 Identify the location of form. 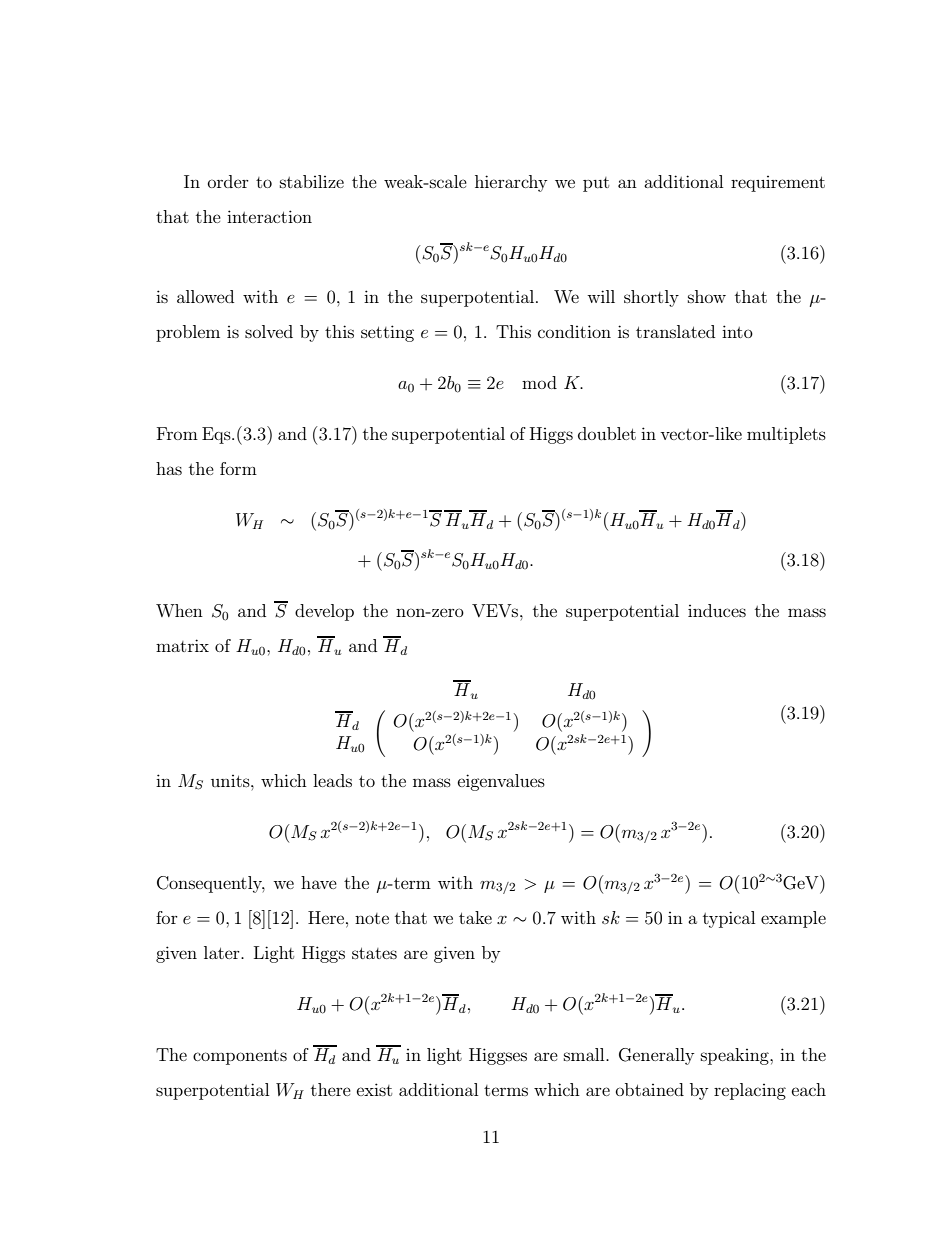
(238, 468).
